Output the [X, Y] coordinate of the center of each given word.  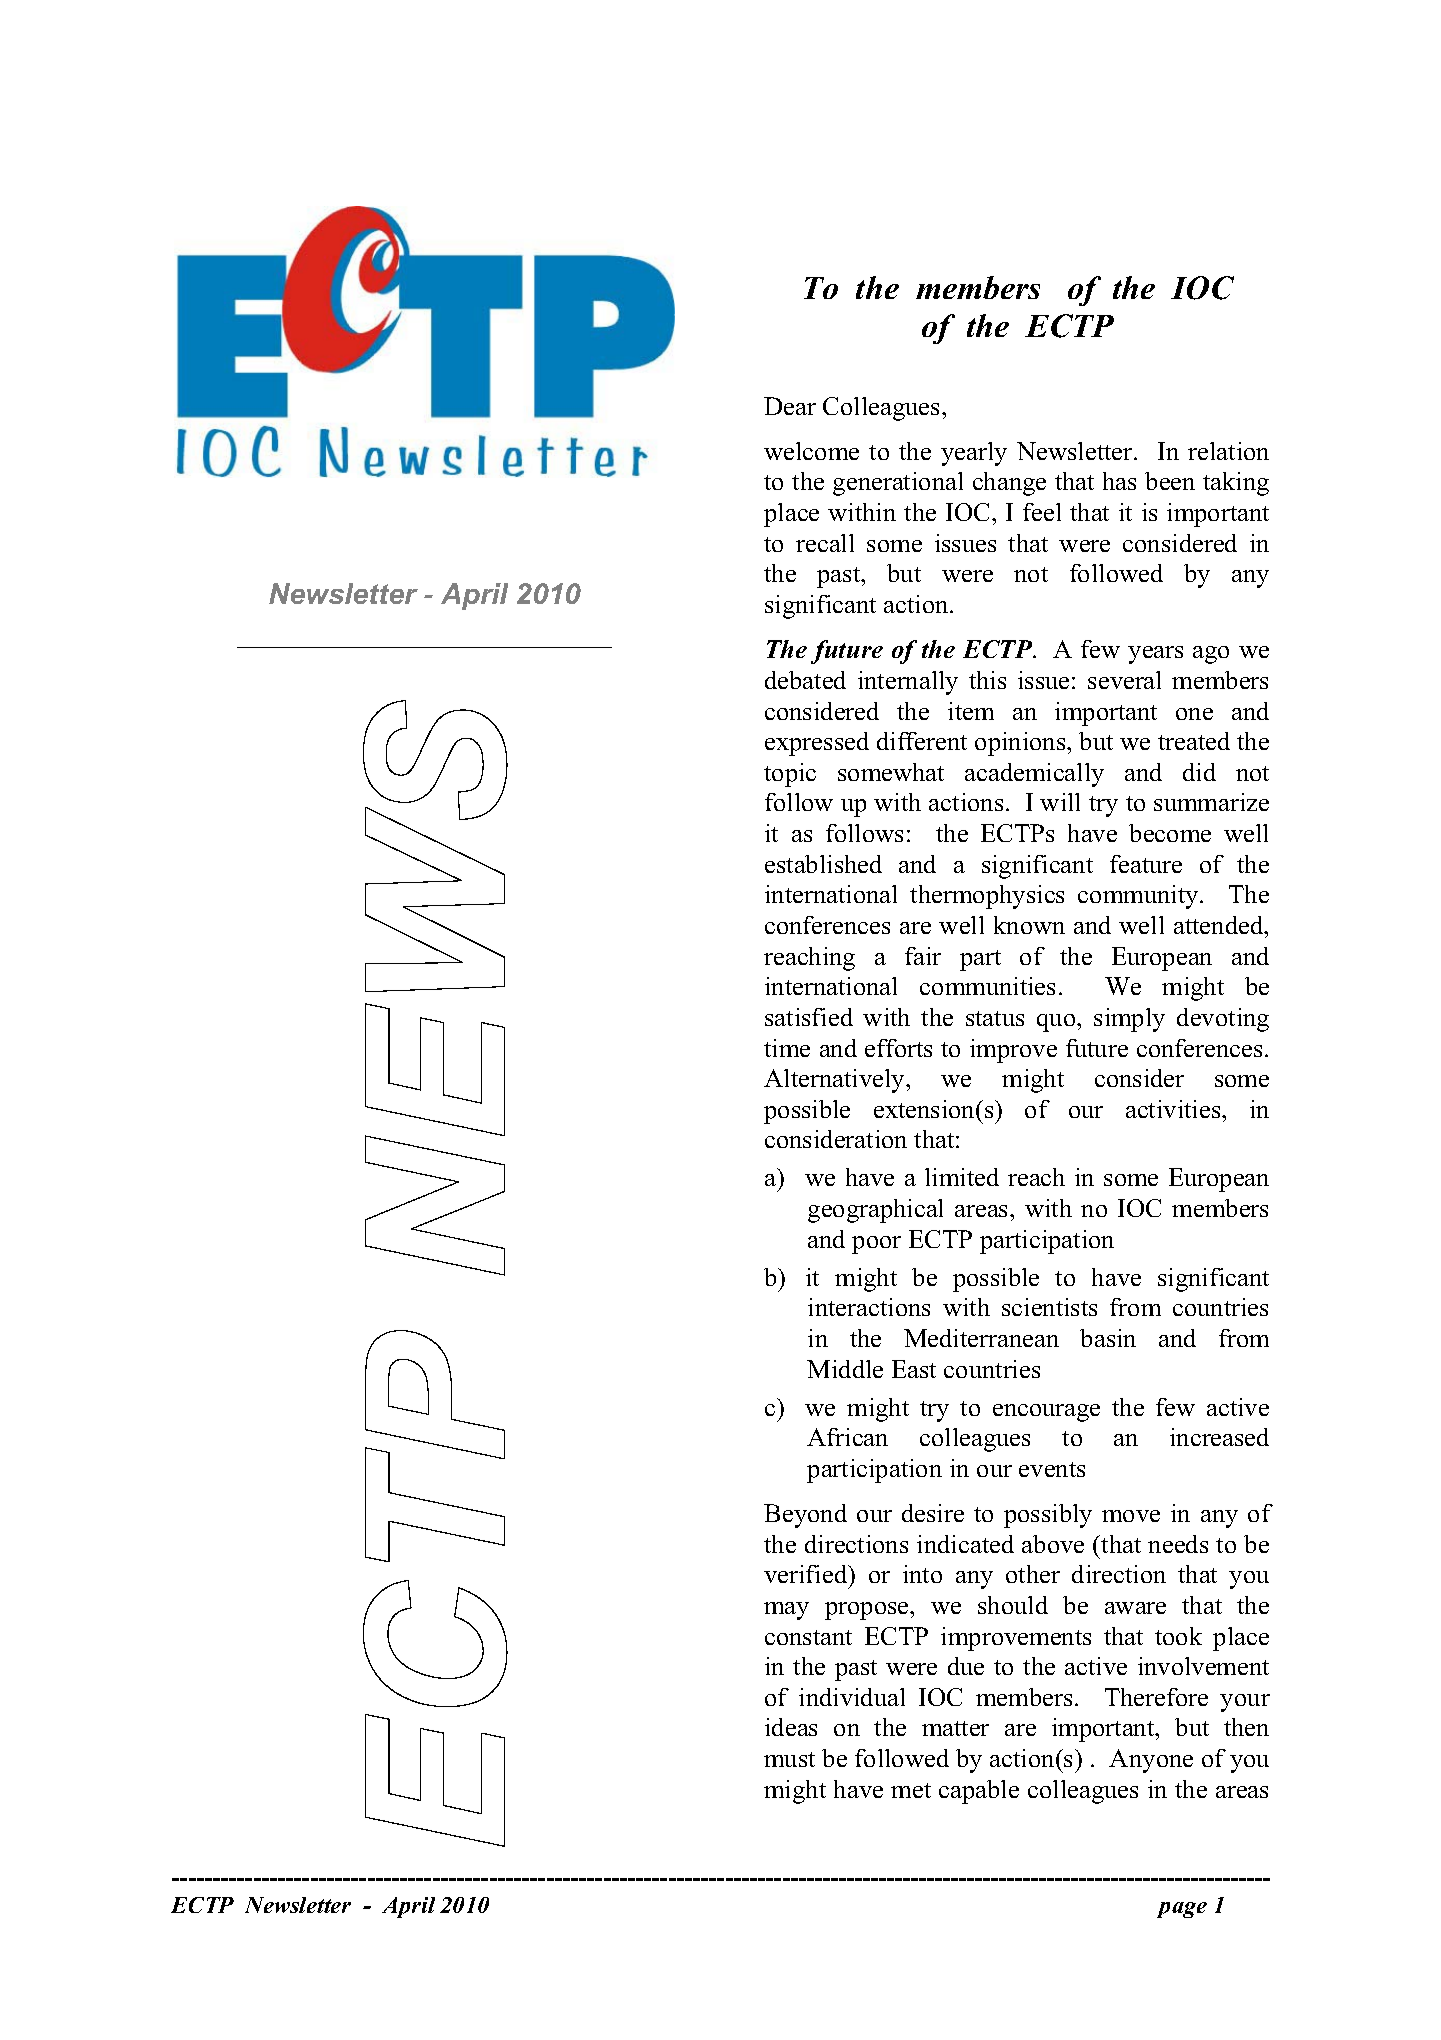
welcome [811, 451]
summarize [1211, 802]
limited [962, 1177]
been [1170, 481]
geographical [875, 1211]
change [1009, 484]
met [911, 1790]
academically [1034, 775]
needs [1178, 1544]
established [823, 864]
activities [1174, 1109]
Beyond [805, 1516]
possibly [1048, 1516]
